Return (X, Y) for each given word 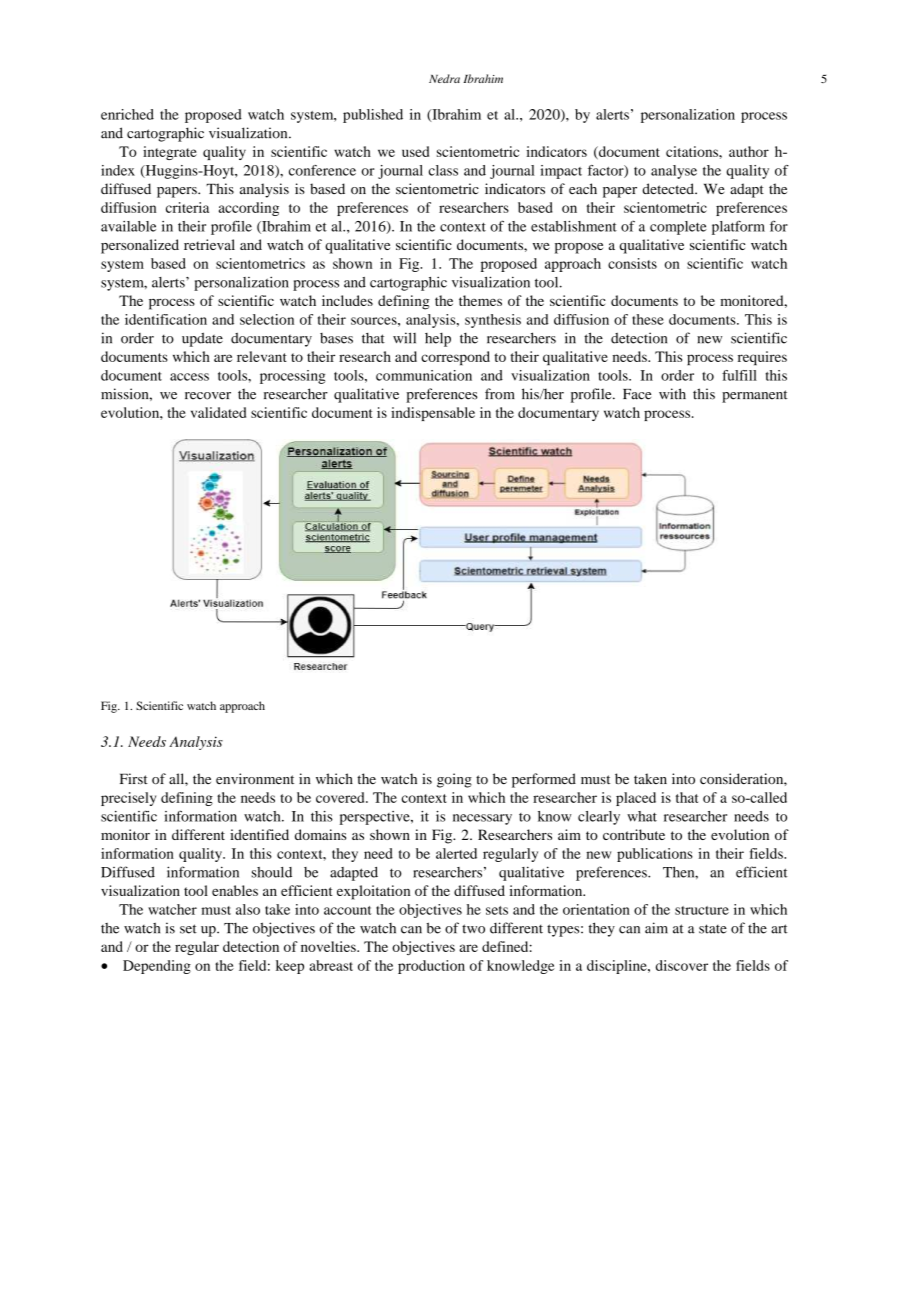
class (443, 170)
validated (218, 412)
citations (693, 151)
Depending (157, 967)
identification (166, 319)
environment (255, 779)
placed (636, 799)
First (134, 779)
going (454, 780)
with (672, 394)
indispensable (433, 414)
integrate (170, 153)
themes (480, 300)
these (648, 319)
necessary (482, 819)
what (642, 816)
